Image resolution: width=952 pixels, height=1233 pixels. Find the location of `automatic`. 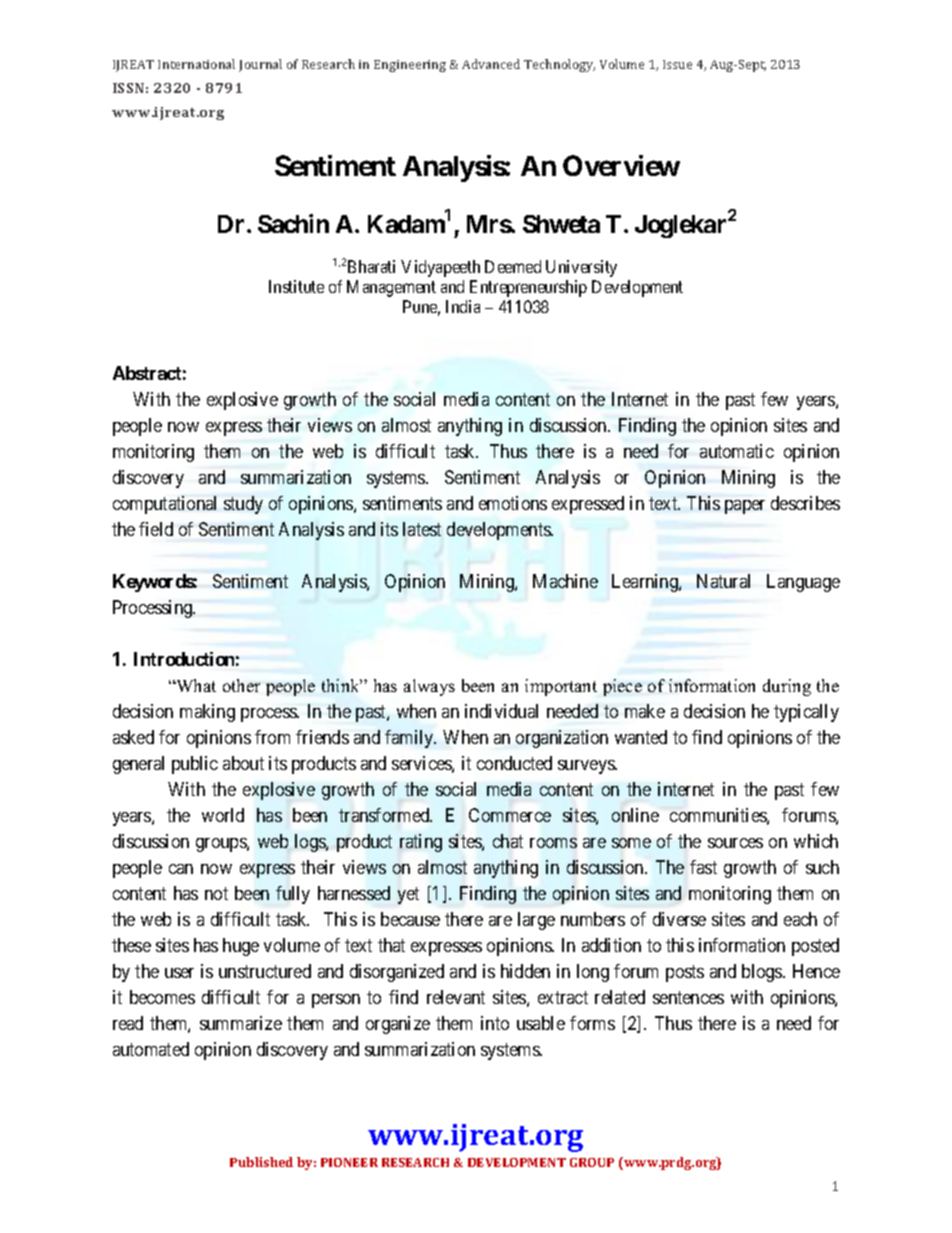

automatic is located at coordinates (737, 451).
